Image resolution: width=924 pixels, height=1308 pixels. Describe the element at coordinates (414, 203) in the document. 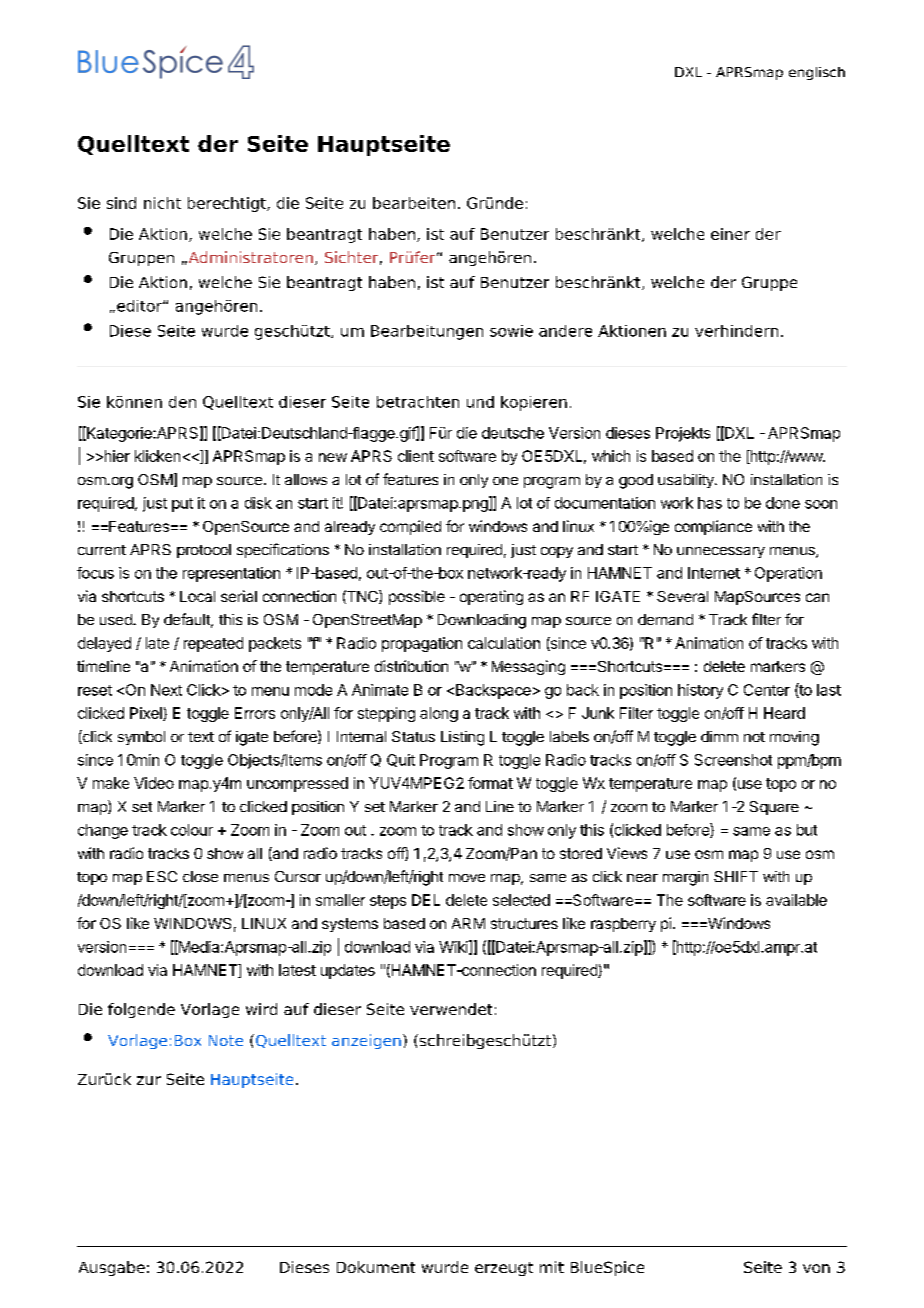

I see `bearbeiten` at that location.
